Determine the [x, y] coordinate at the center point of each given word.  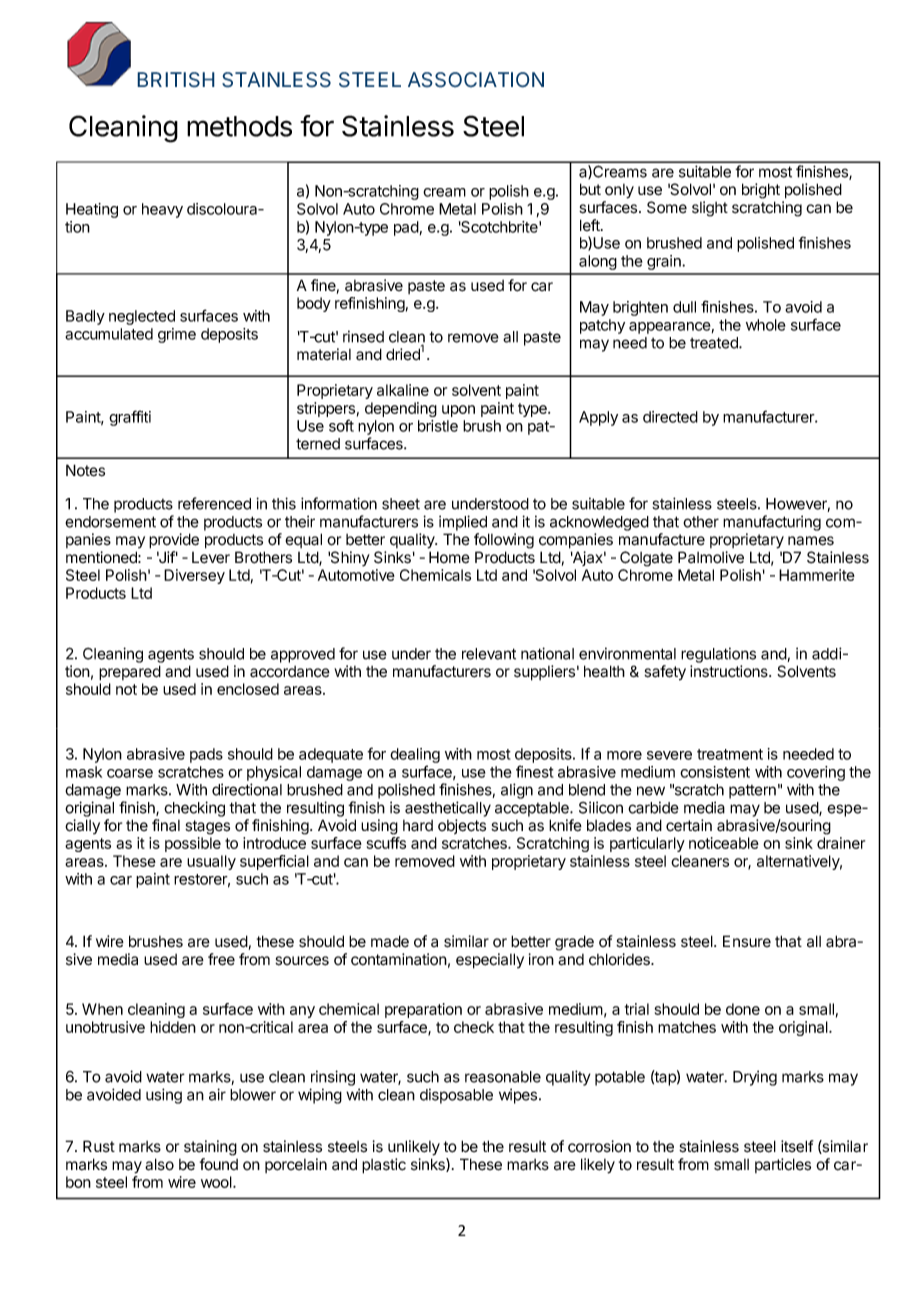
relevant [489, 654]
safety [665, 673]
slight [710, 209]
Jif [166, 557]
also [159, 1164]
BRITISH [176, 80]
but [590, 189]
